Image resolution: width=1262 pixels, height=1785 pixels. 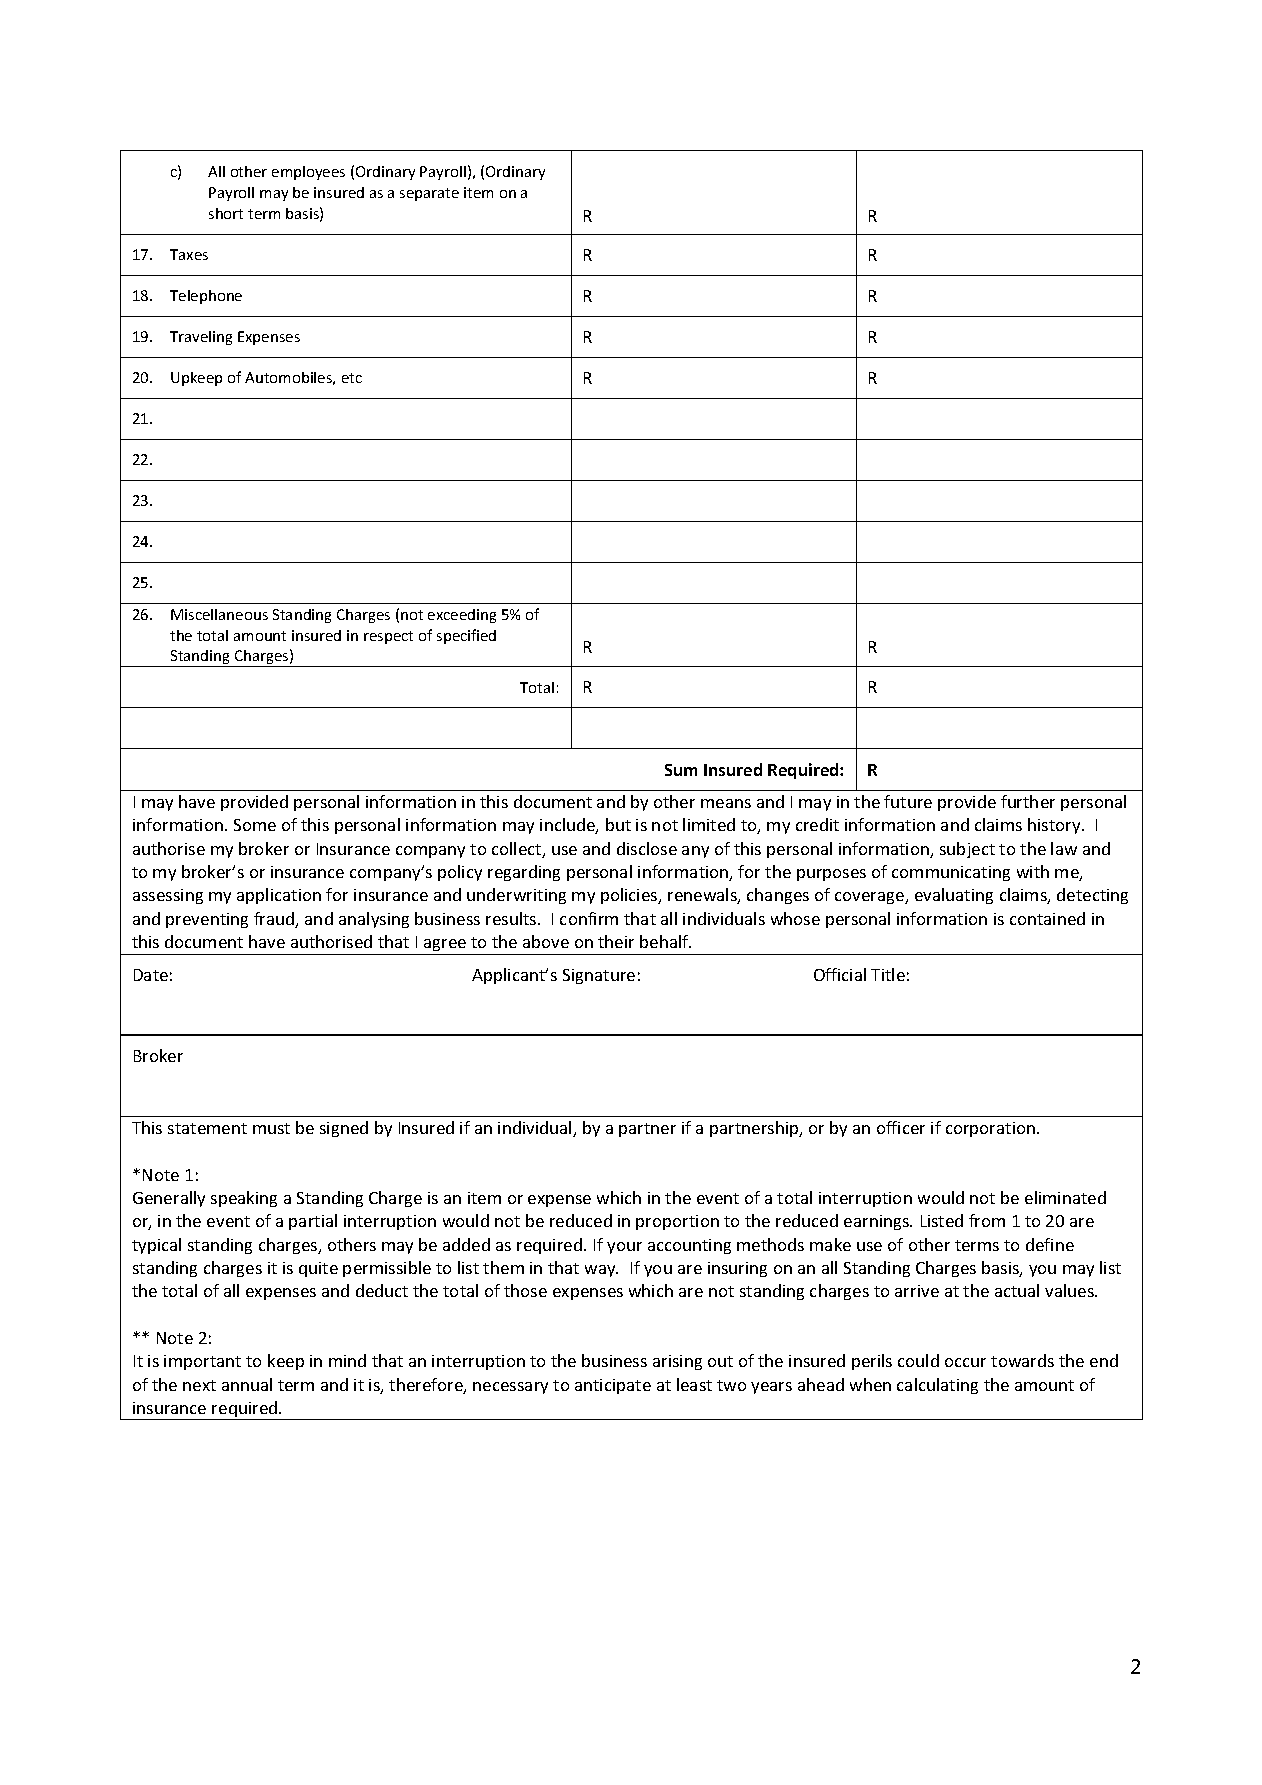 I want to click on must, so click(x=271, y=1128).
